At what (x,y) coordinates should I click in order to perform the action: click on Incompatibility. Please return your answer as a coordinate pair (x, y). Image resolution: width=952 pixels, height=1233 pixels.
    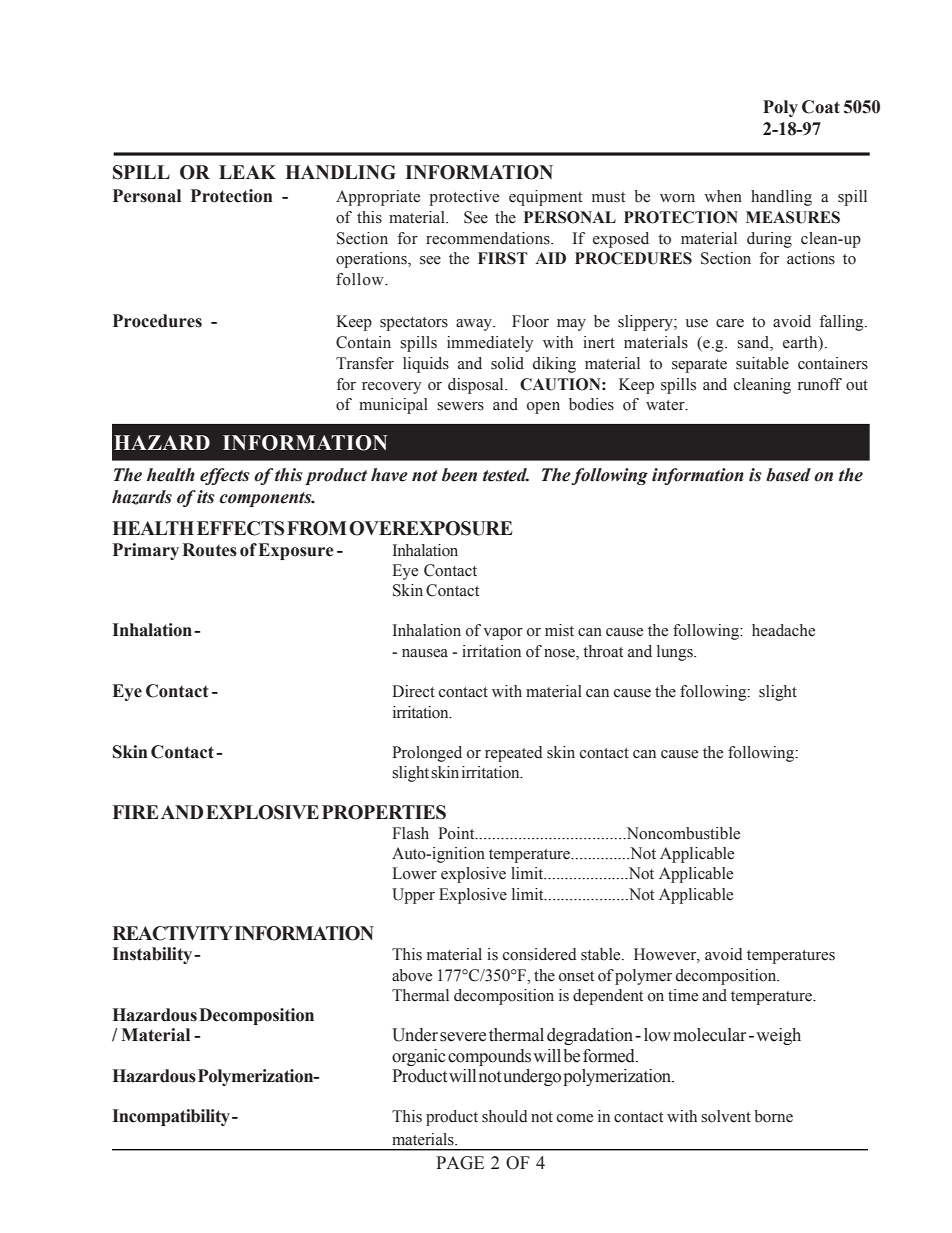
    Looking at the image, I should click on (171, 1117).
